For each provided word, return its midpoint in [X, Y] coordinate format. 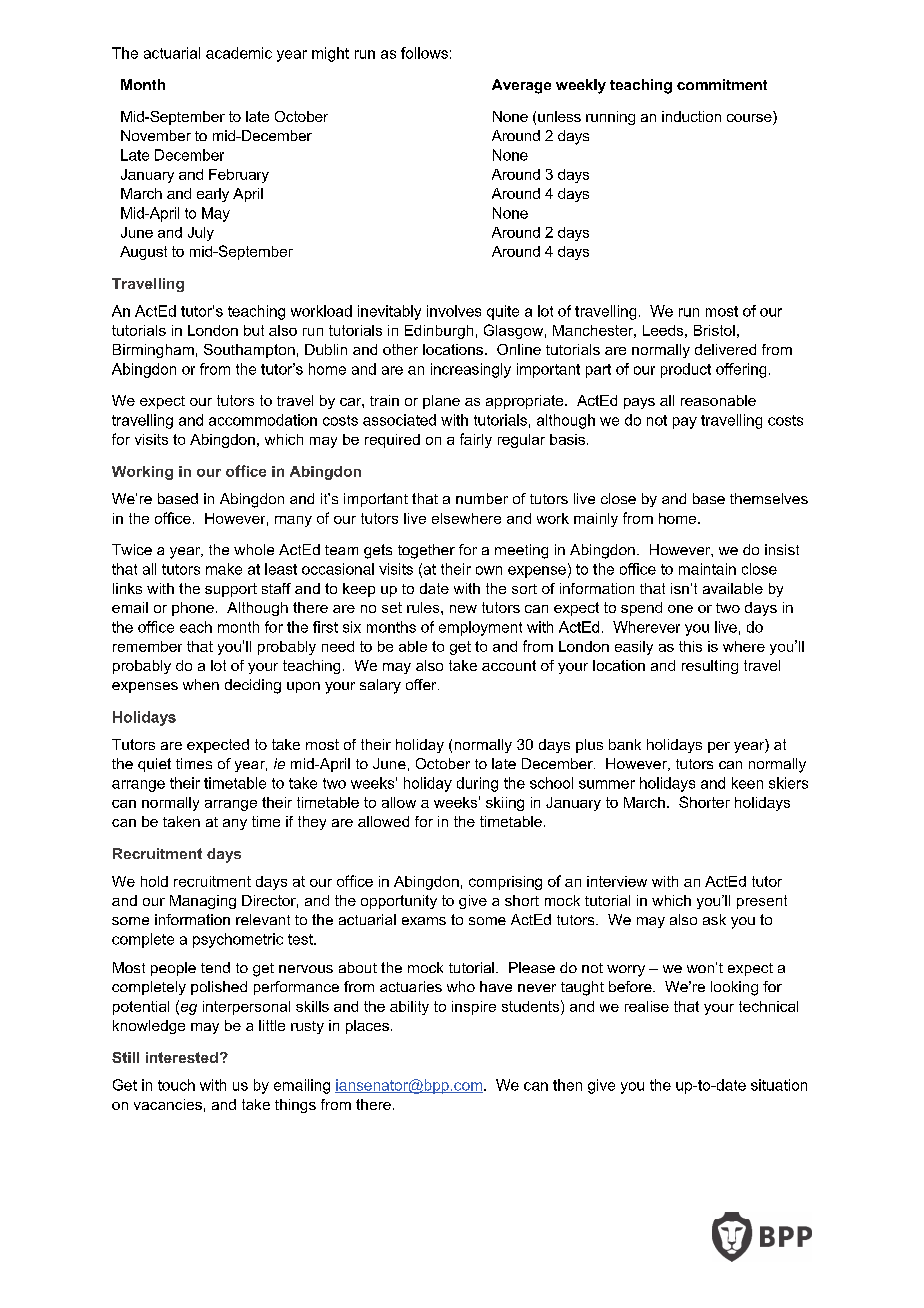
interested [182, 1057]
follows [424, 53]
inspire [474, 1008]
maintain [707, 569]
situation [779, 1085]
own [489, 570]
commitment [722, 84]
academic [239, 53]
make [224, 569]
